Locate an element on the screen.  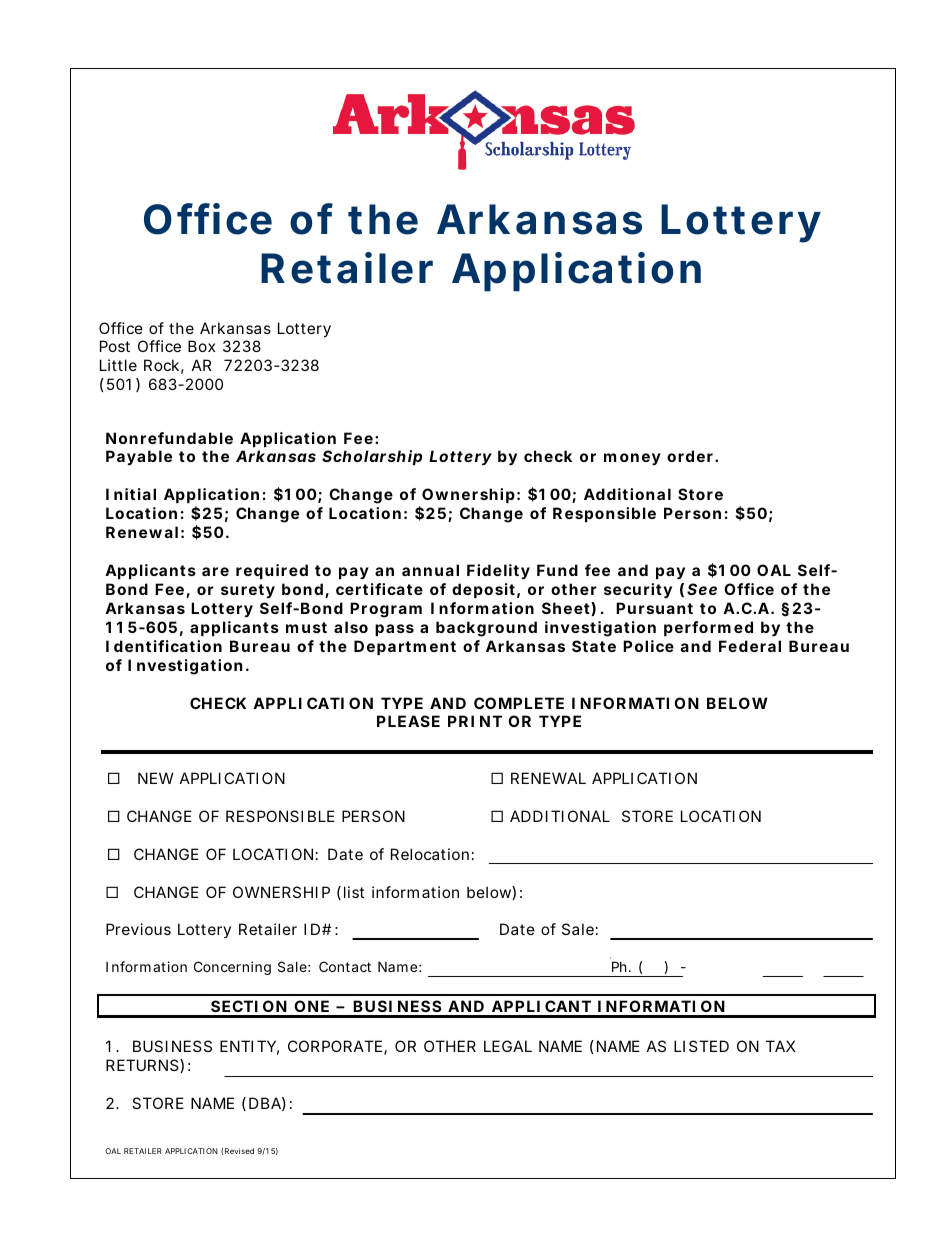
Identification is located at coordinates (164, 646).
